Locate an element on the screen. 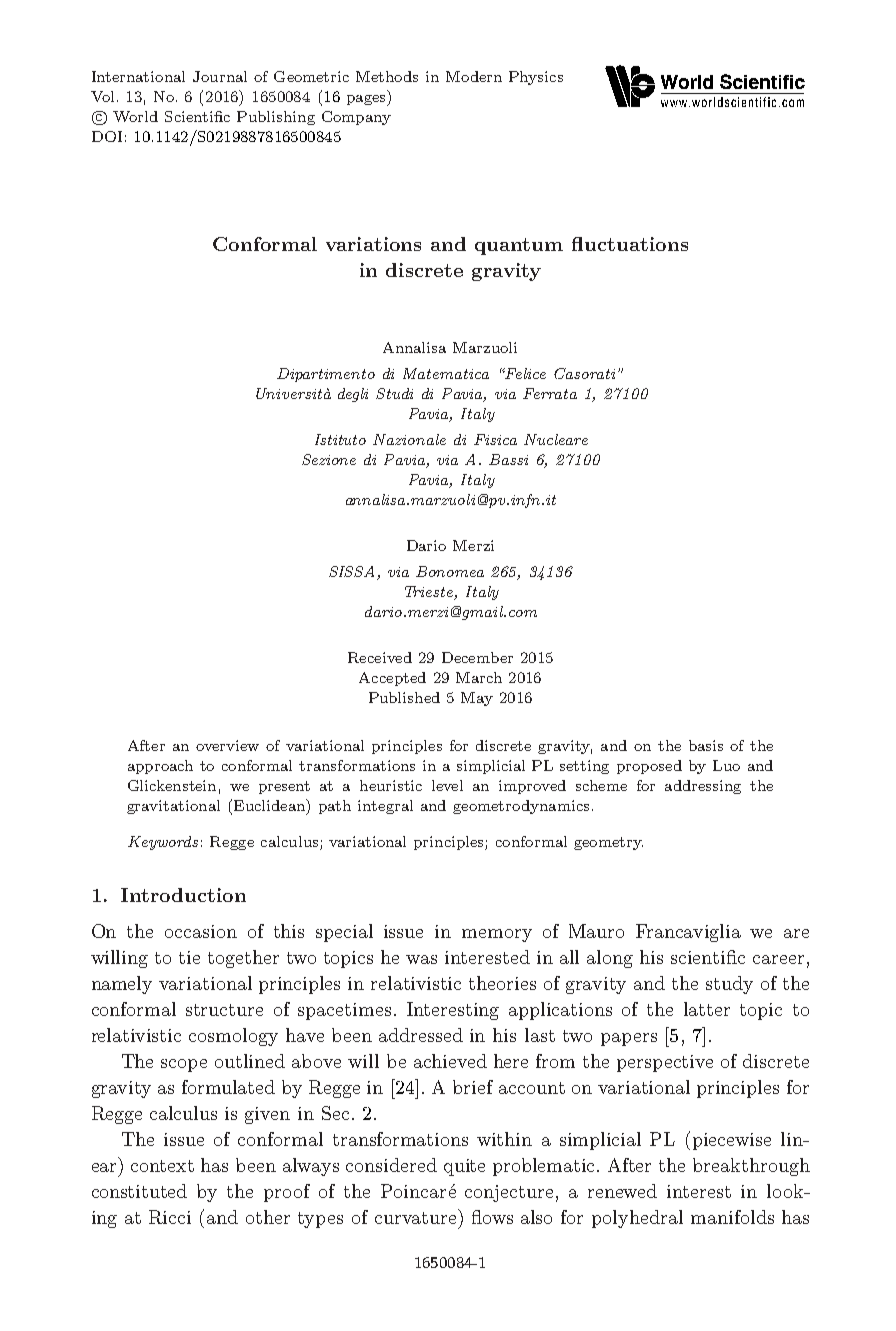  overview is located at coordinates (227, 745).
